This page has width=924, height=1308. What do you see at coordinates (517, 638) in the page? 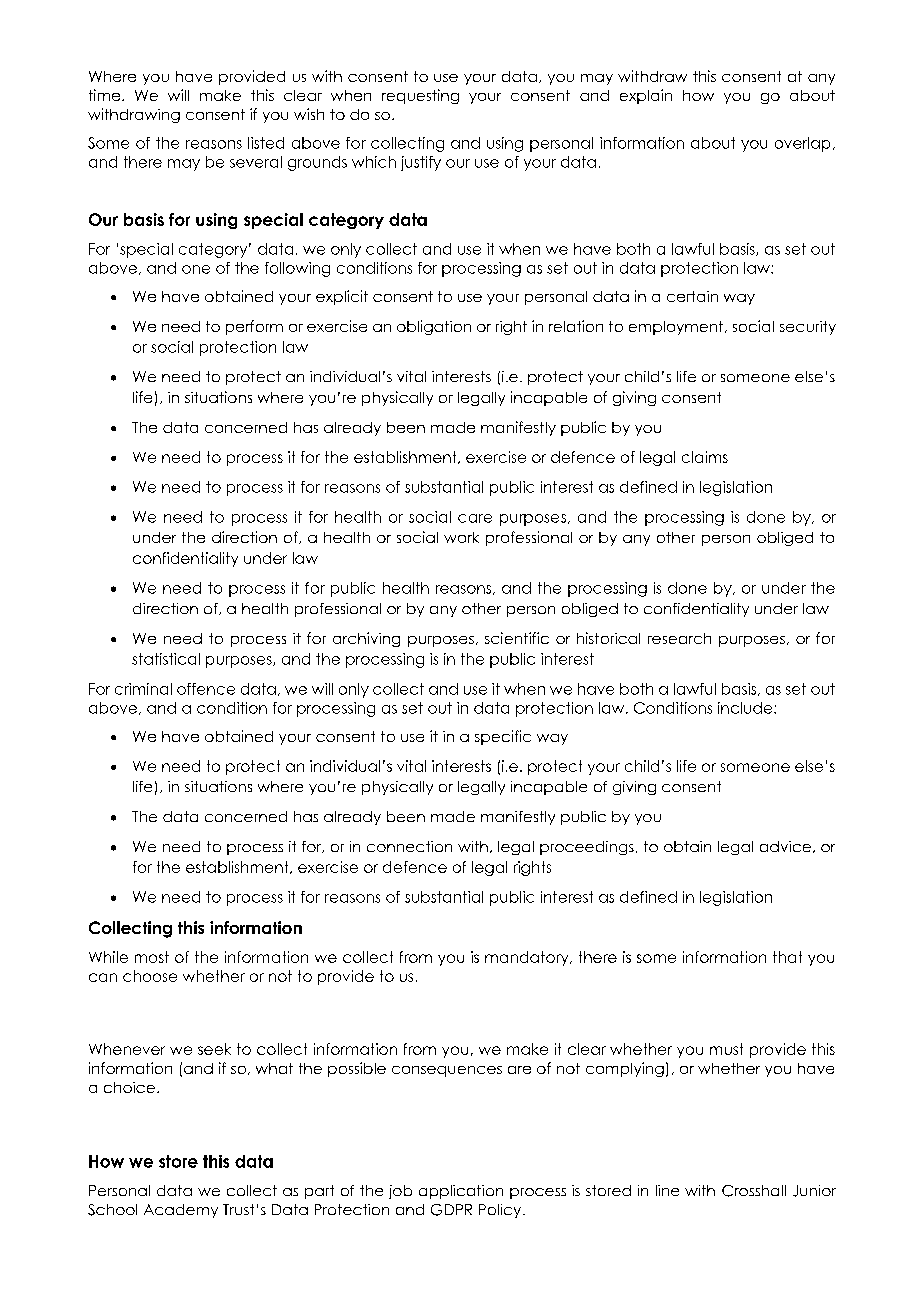
I see `scientific` at bounding box center [517, 638].
